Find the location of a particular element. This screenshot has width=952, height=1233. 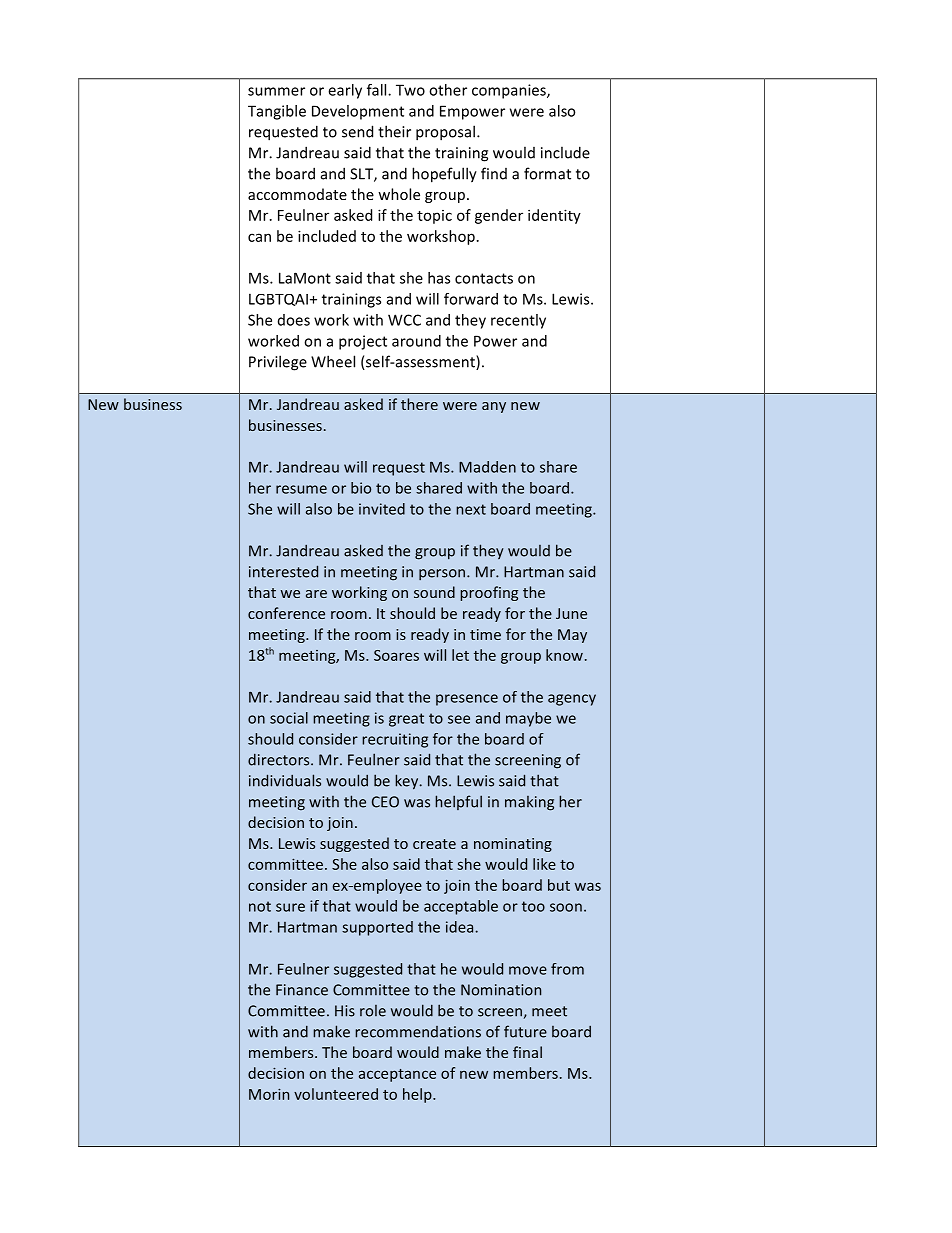

final is located at coordinates (527, 1052).
